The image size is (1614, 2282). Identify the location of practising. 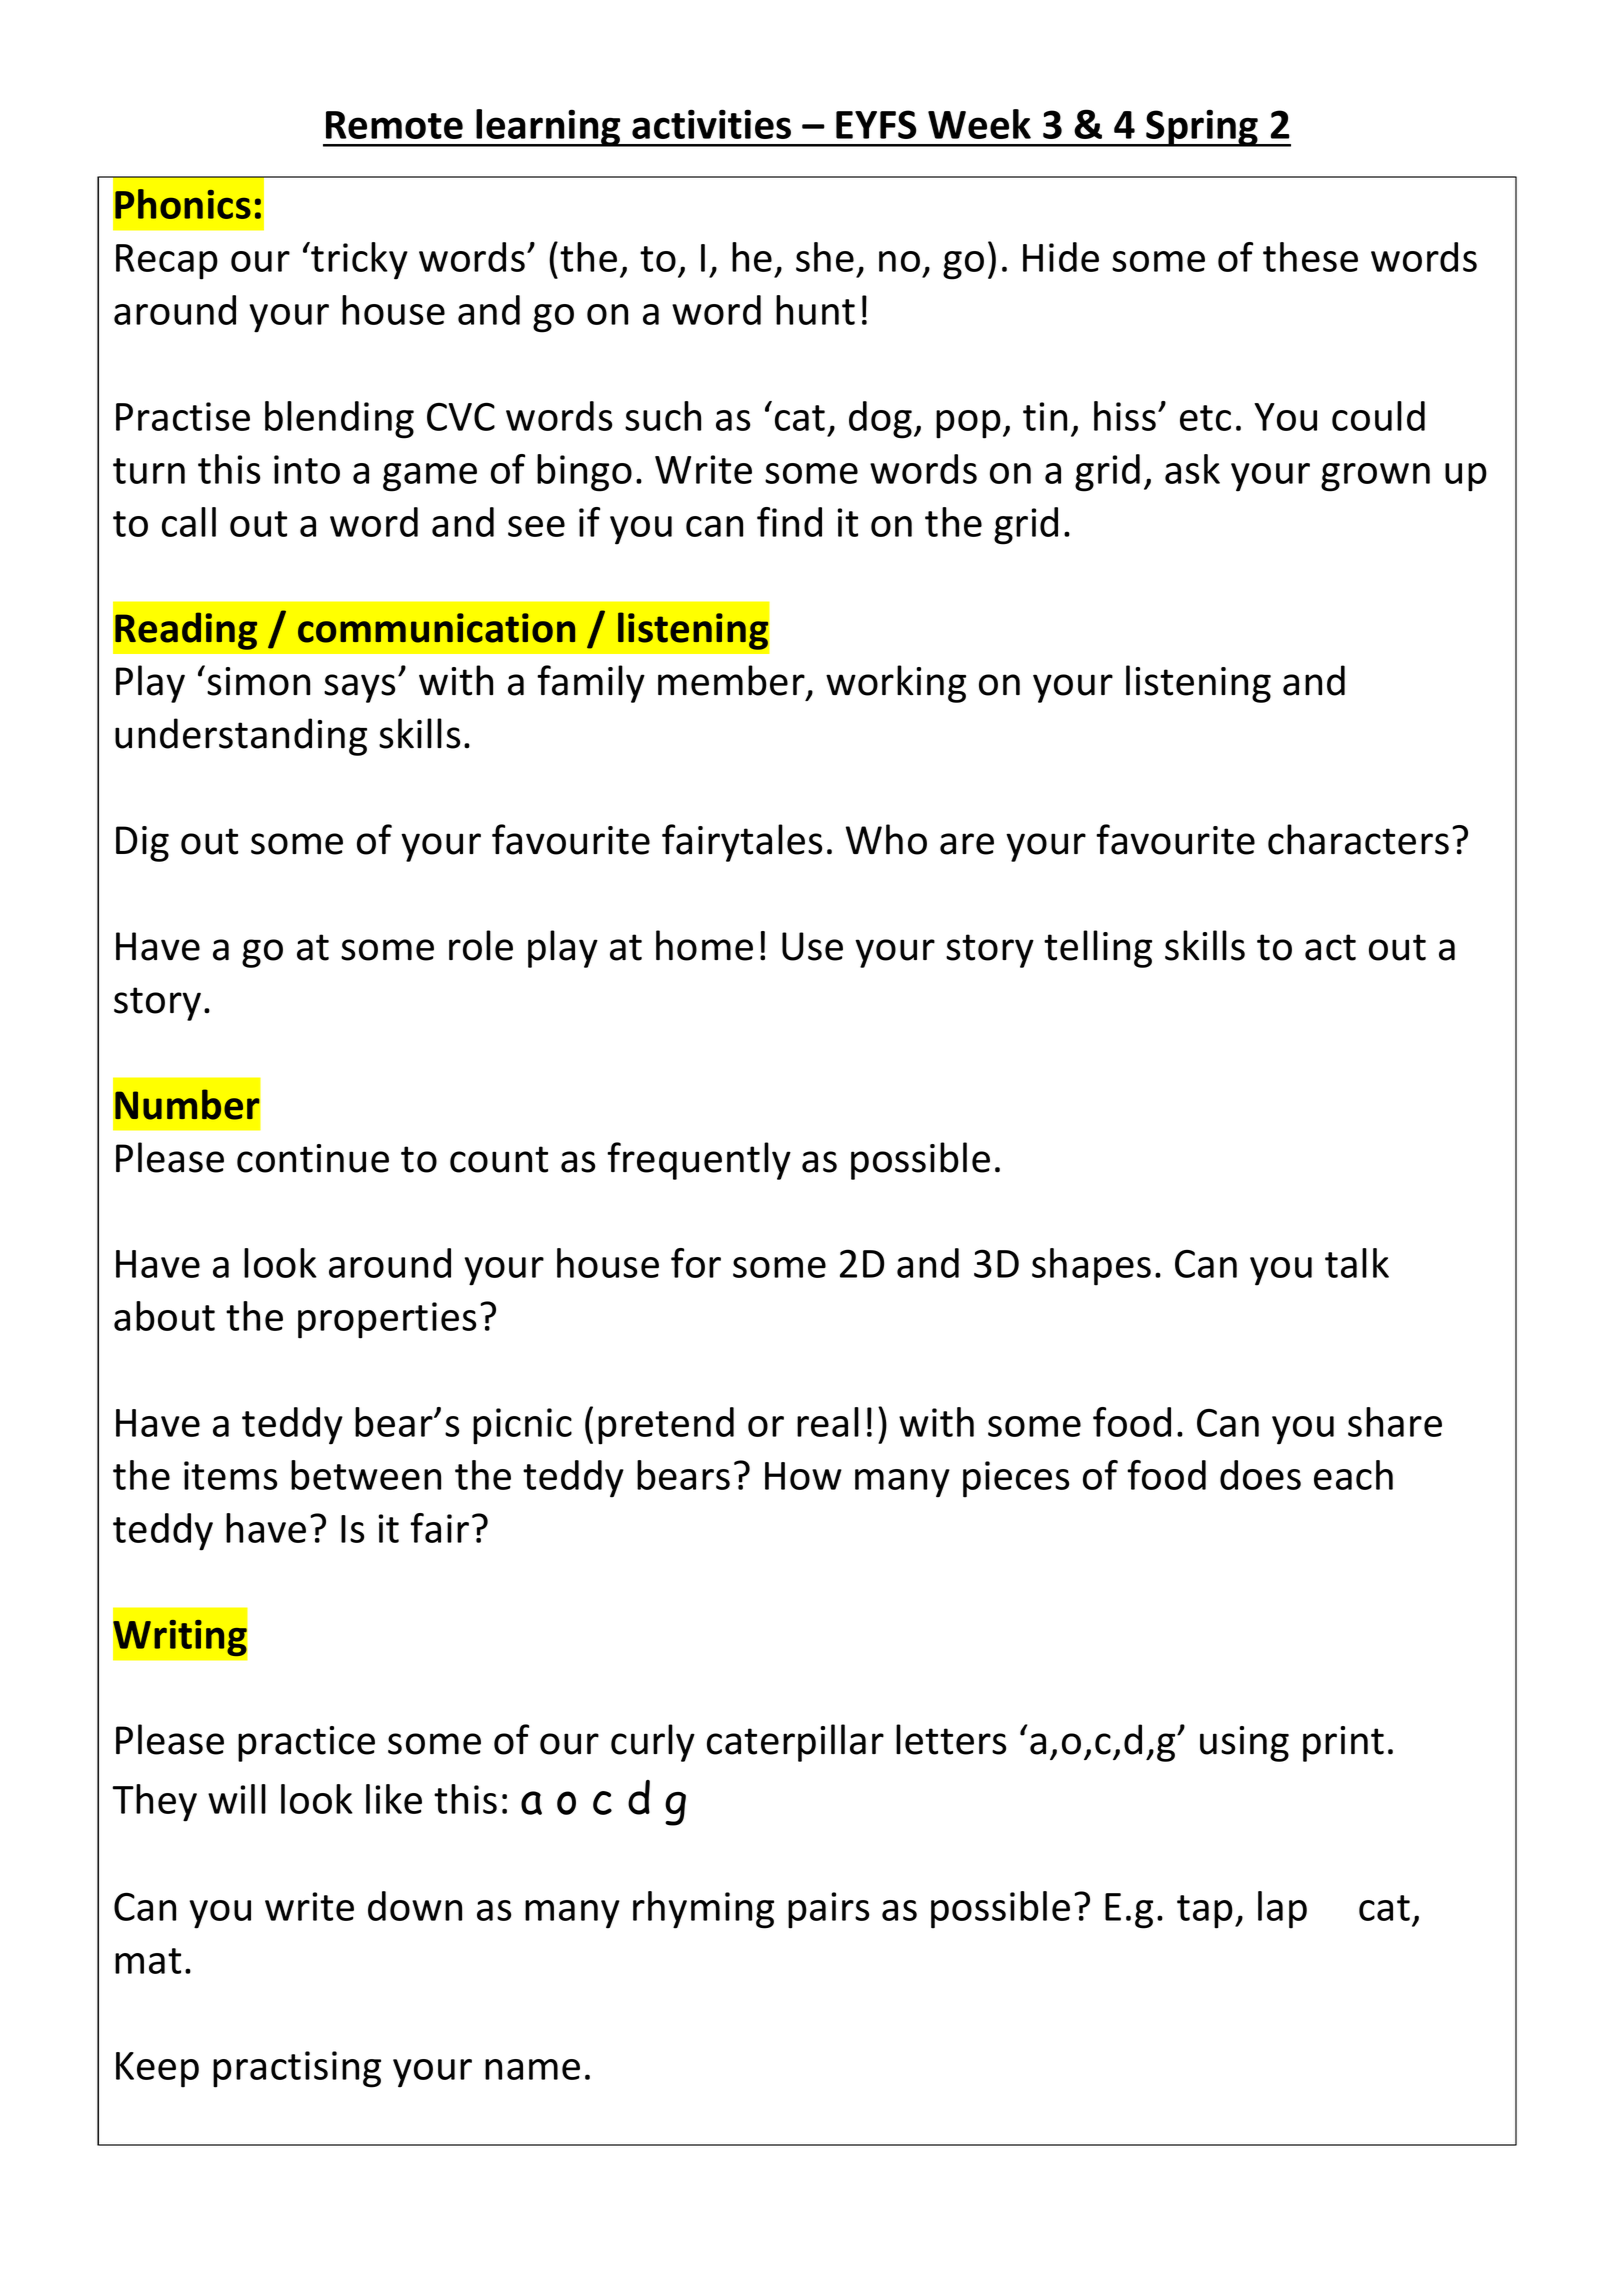
(297, 2069).
